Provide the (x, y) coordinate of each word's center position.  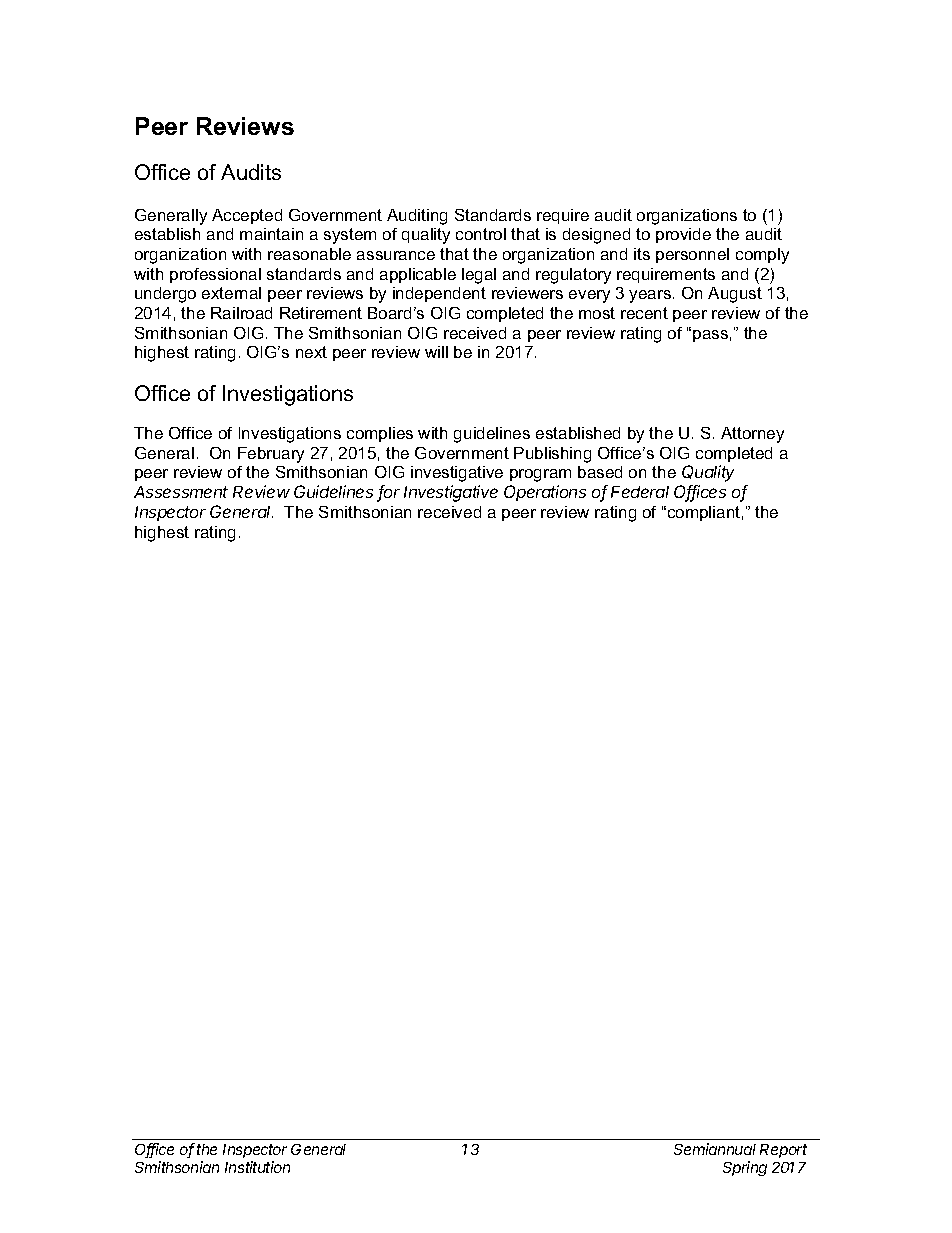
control (481, 234)
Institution (257, 1167)
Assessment (181, 492)
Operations (545, 493)
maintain (271, 234)
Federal (640, 492)
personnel (692, 255)
